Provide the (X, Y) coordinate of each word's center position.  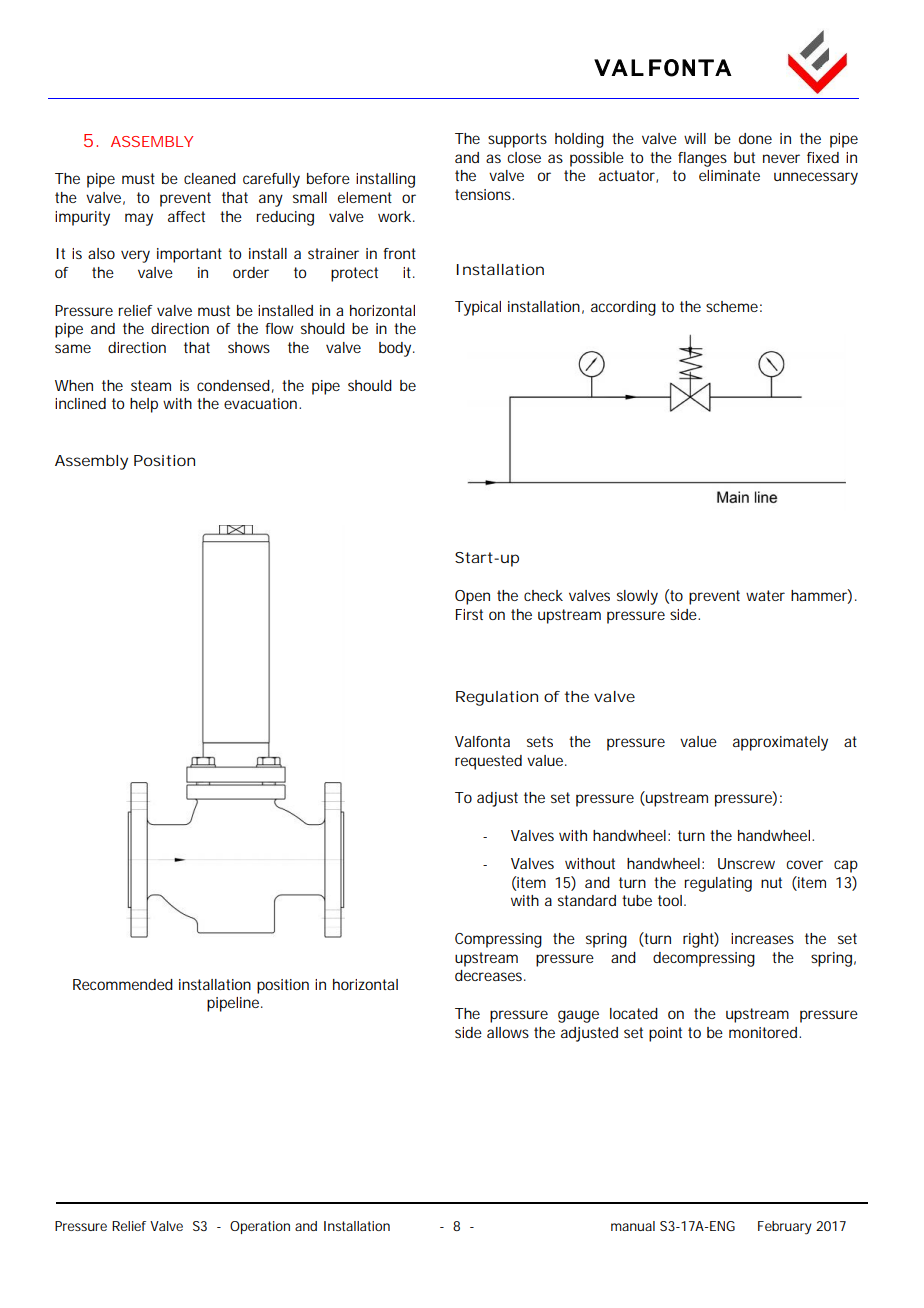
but (744, 157)
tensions (484, 194)
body (395, 349)
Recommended (123, 984)
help (144, 405)
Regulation (497, 698)
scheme (732, 306)
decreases (488, 975)
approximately (780, 743)
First (469, 614)
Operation (260, 1227)
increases (762, 938)
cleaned (210, 178)
